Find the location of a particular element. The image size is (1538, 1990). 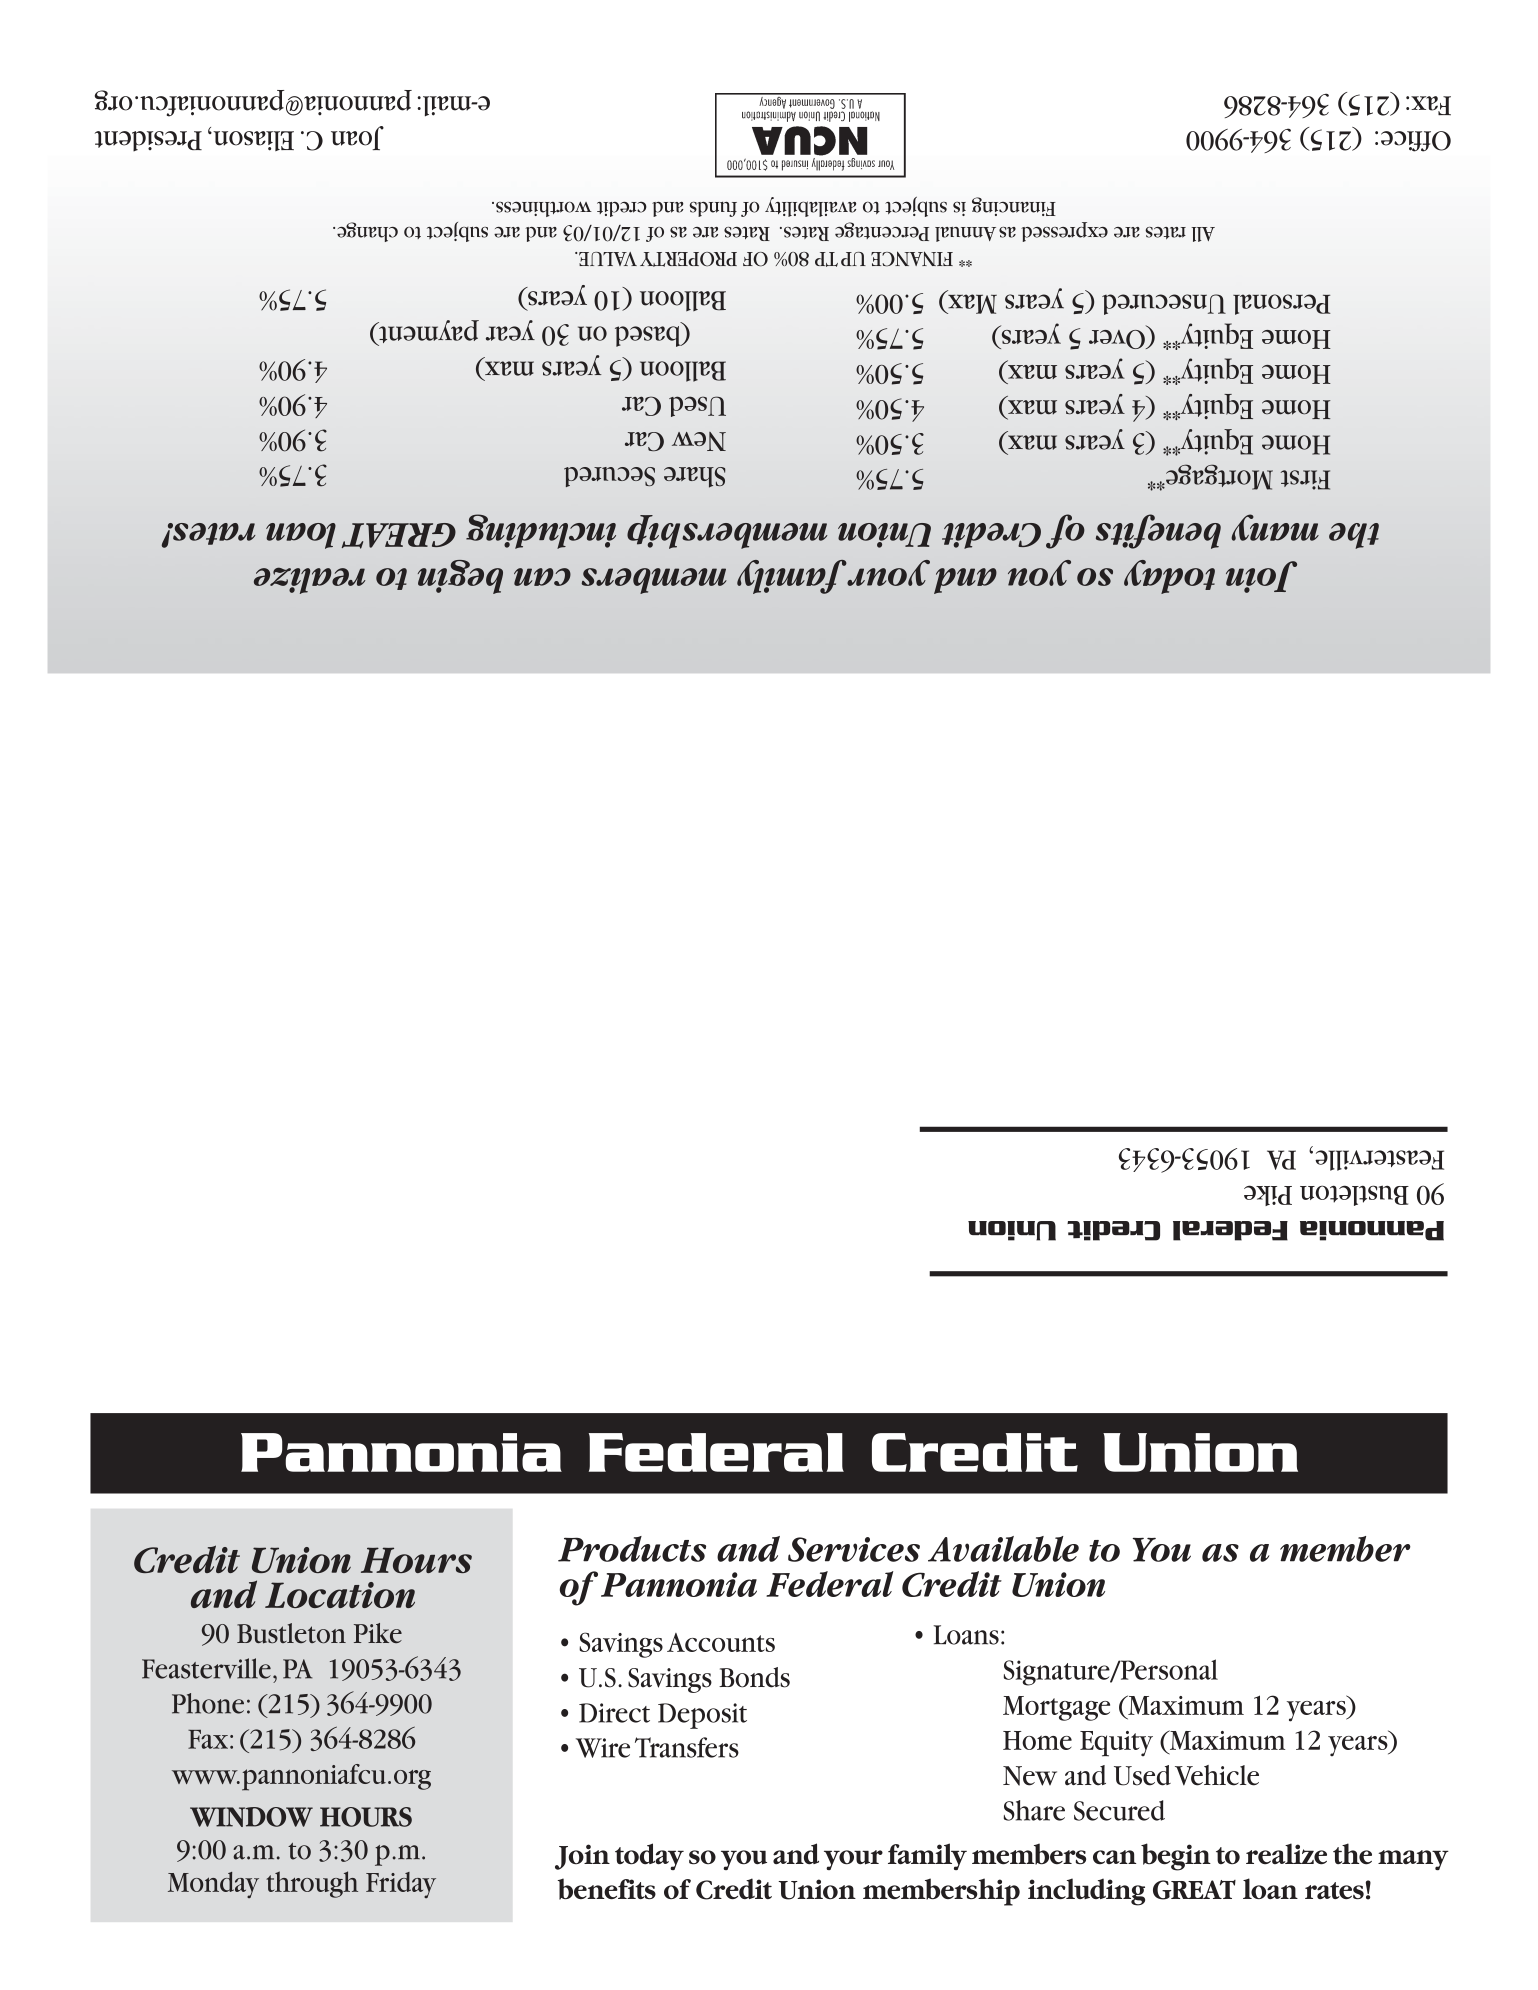

Products is located at coordinates (632, 1549).
